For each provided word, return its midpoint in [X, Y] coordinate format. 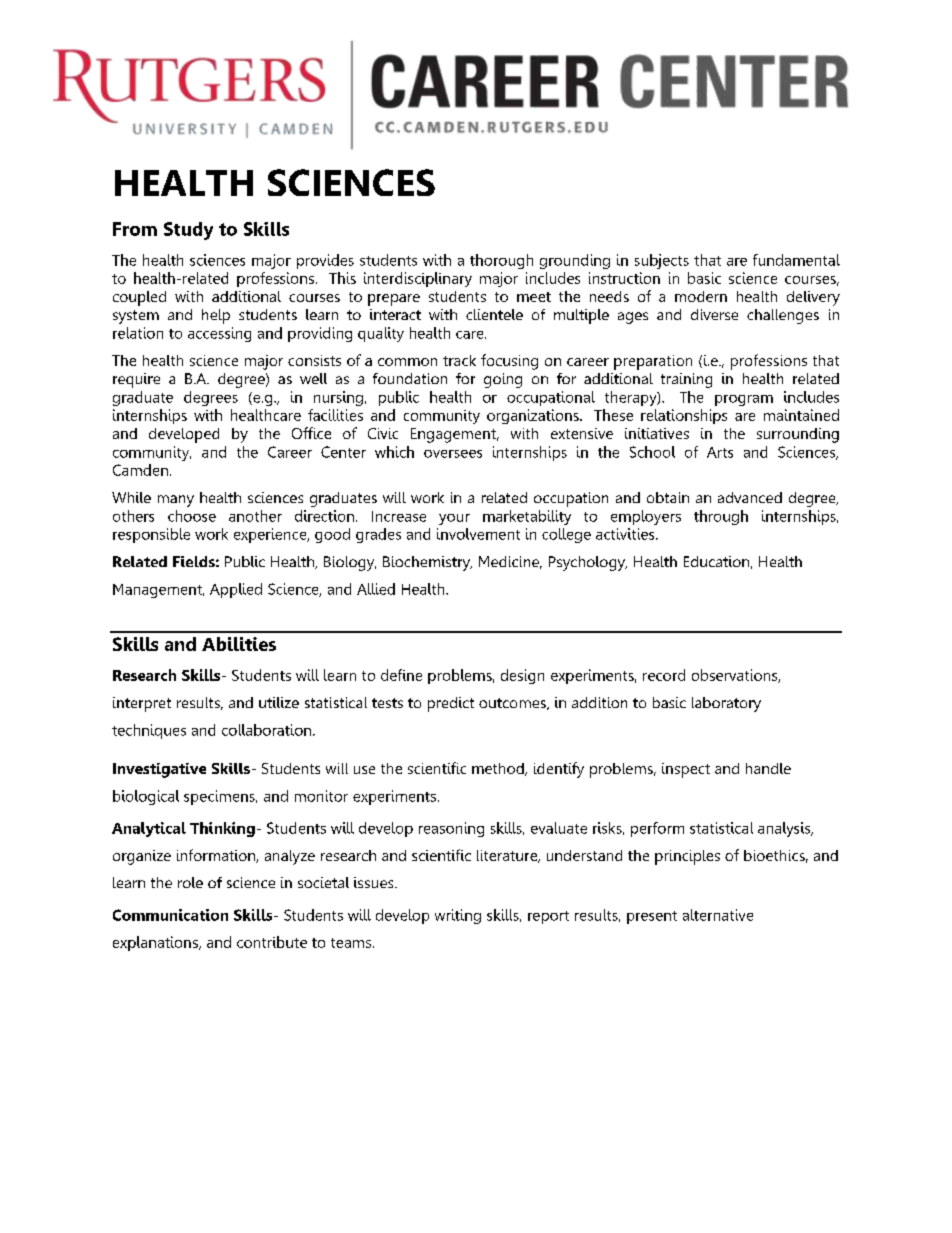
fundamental [796, 260]
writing [458, 916]
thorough [501, 261]
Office [311, 433]
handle [768, 768]
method [499, 769]
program [744, 400]
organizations [534, 416]
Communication [170, 915]
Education [716, 561]
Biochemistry [427, 563]
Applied [236, 590]
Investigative [159, 770]
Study [188, 231]
